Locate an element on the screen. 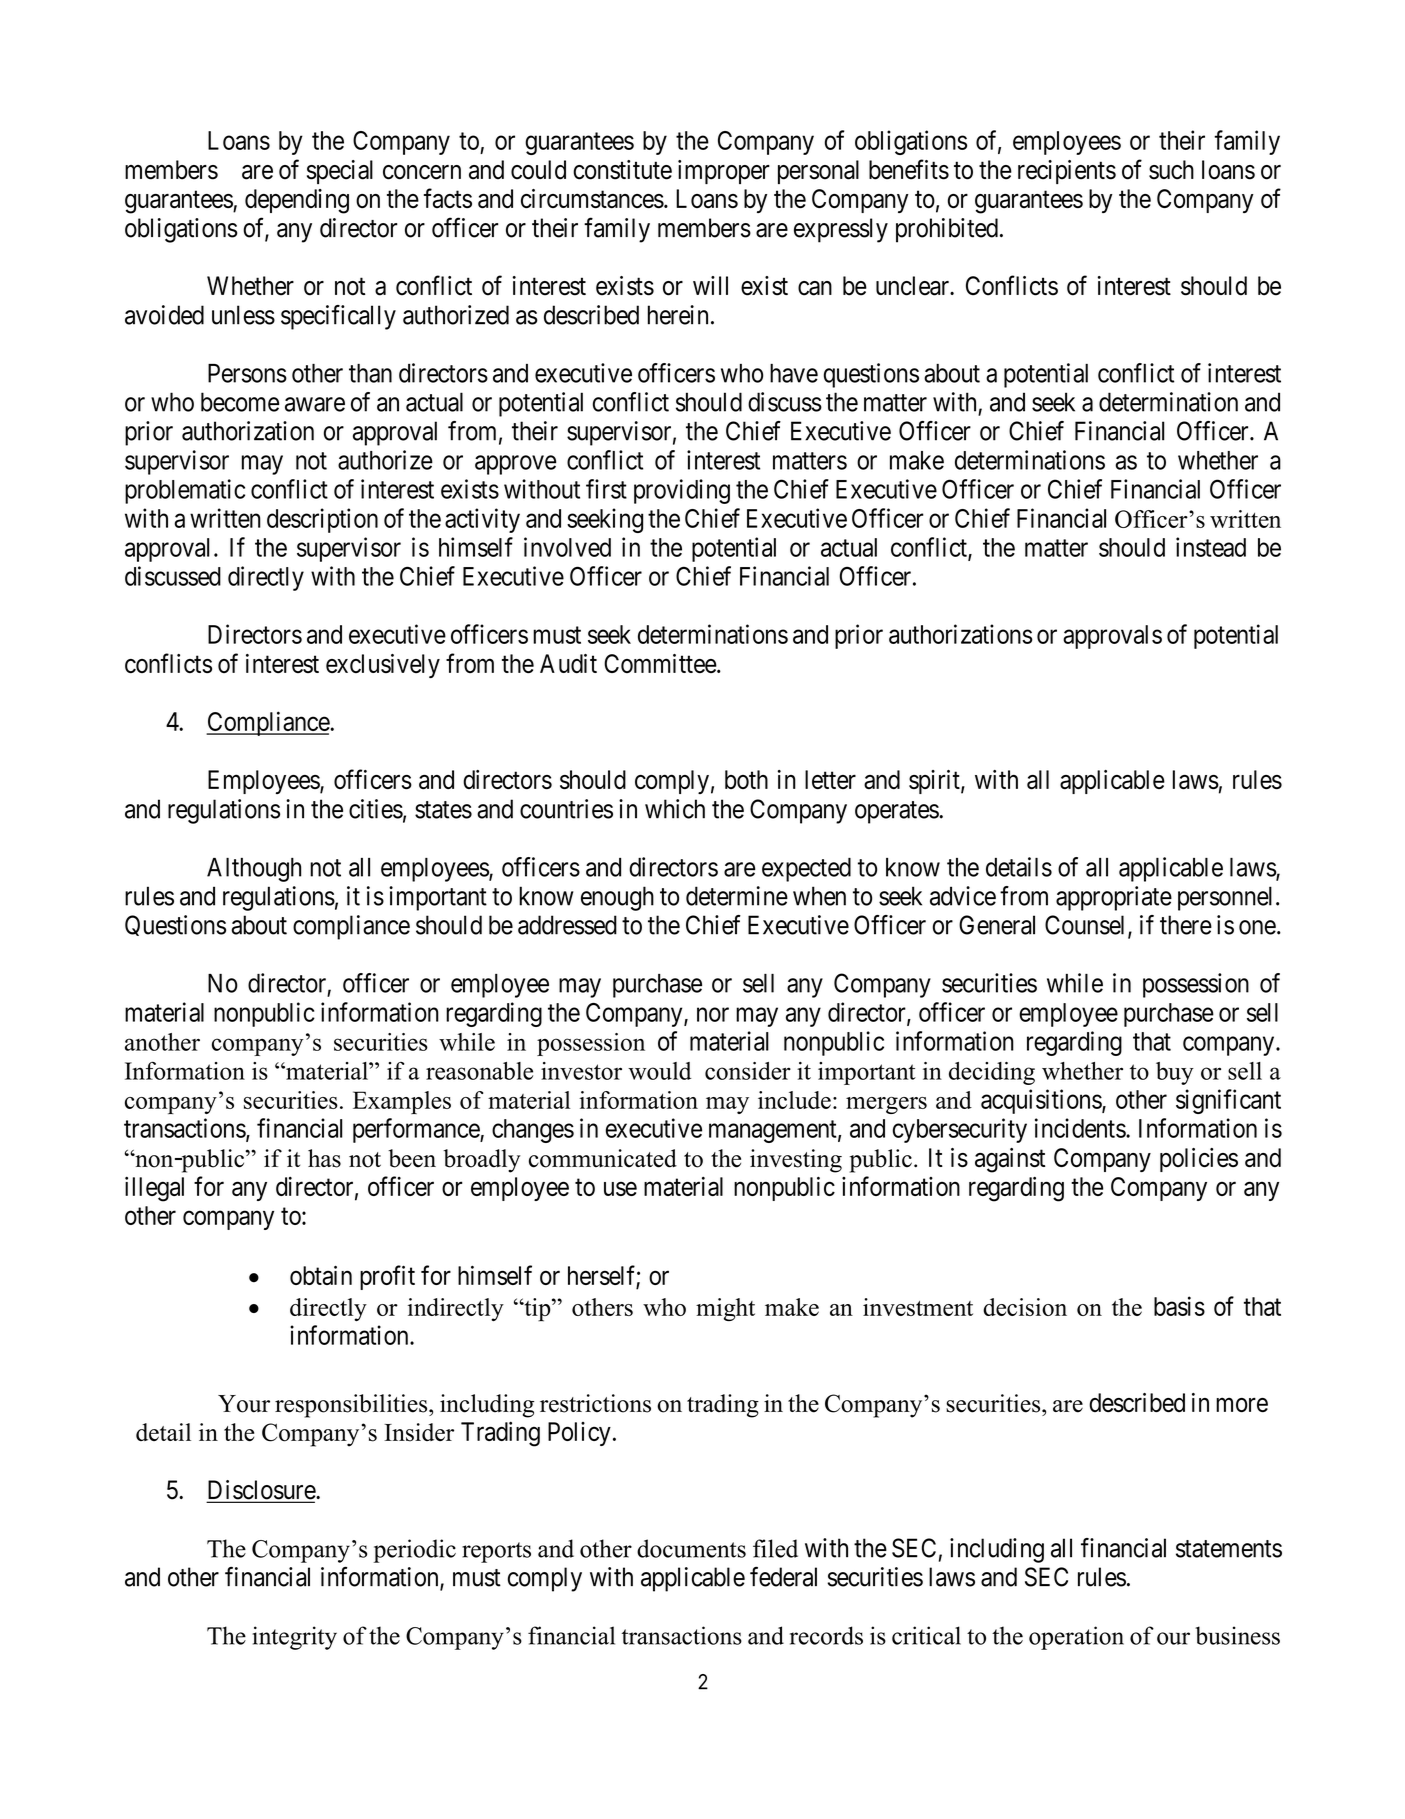 The image size is (1405, 1819). integrity is located at coordinates (294, 1638).
